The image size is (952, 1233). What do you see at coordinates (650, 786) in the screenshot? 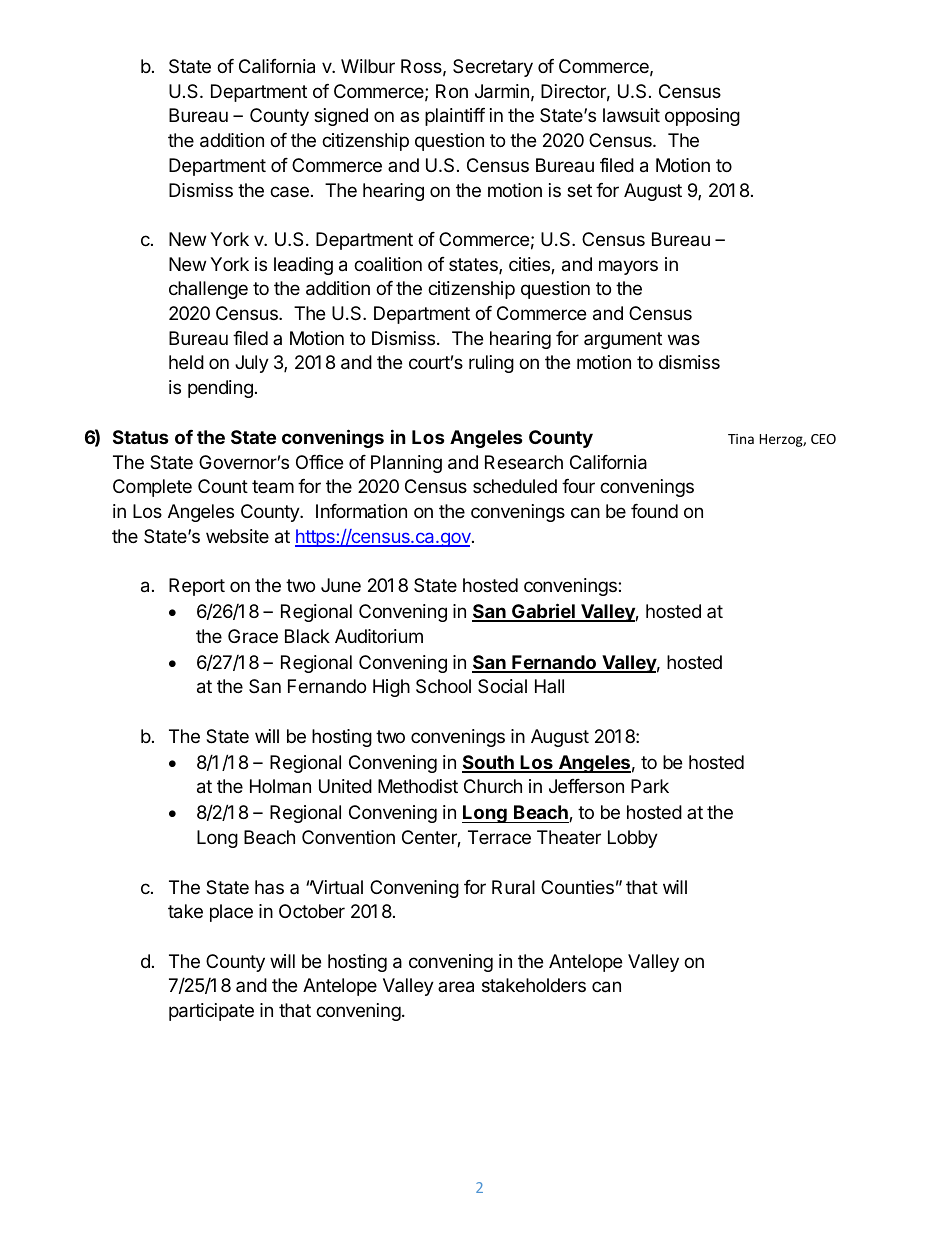
I see `Park` at bounding box center [650, 786].
